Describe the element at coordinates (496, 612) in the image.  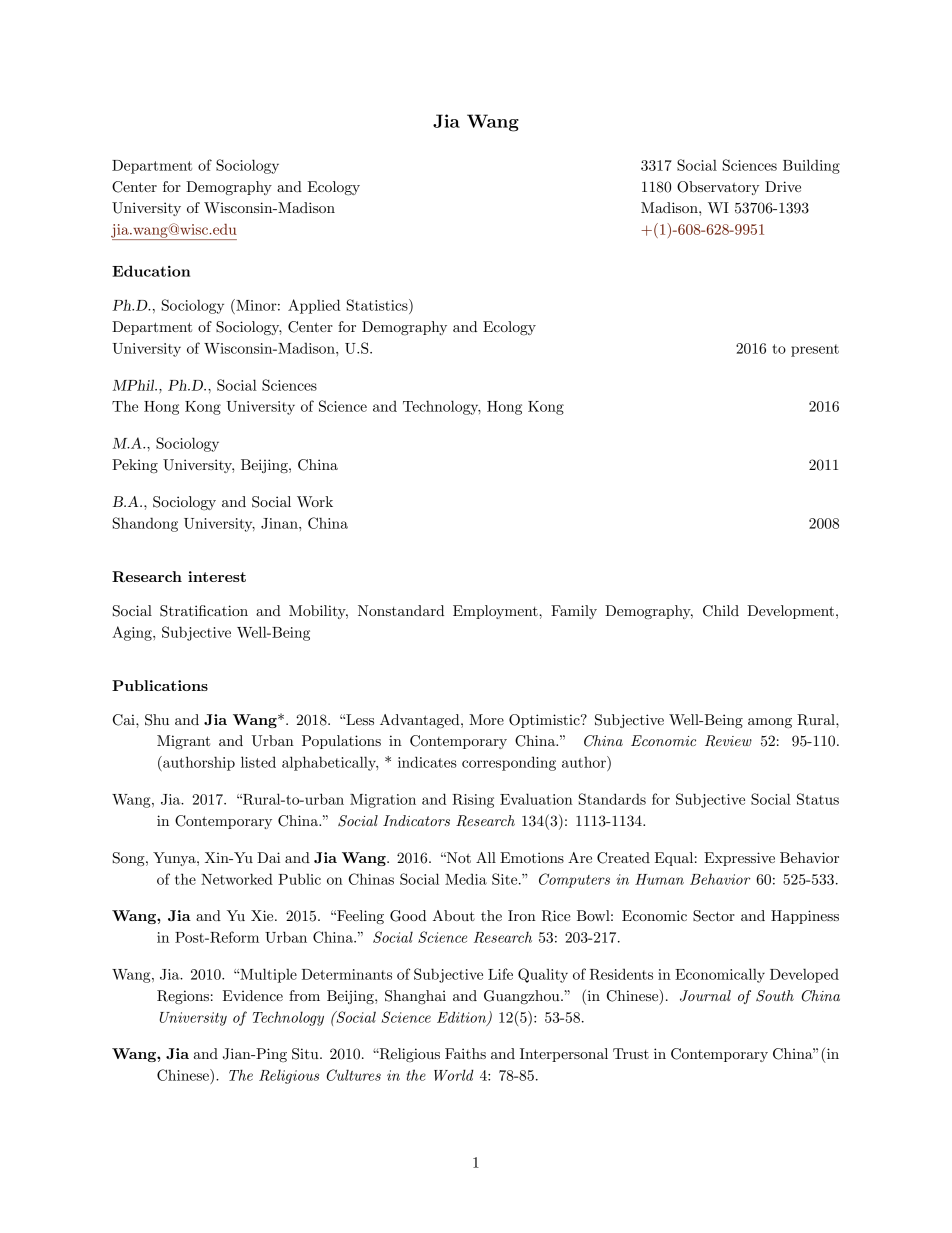
I see `Employment` at that location.
